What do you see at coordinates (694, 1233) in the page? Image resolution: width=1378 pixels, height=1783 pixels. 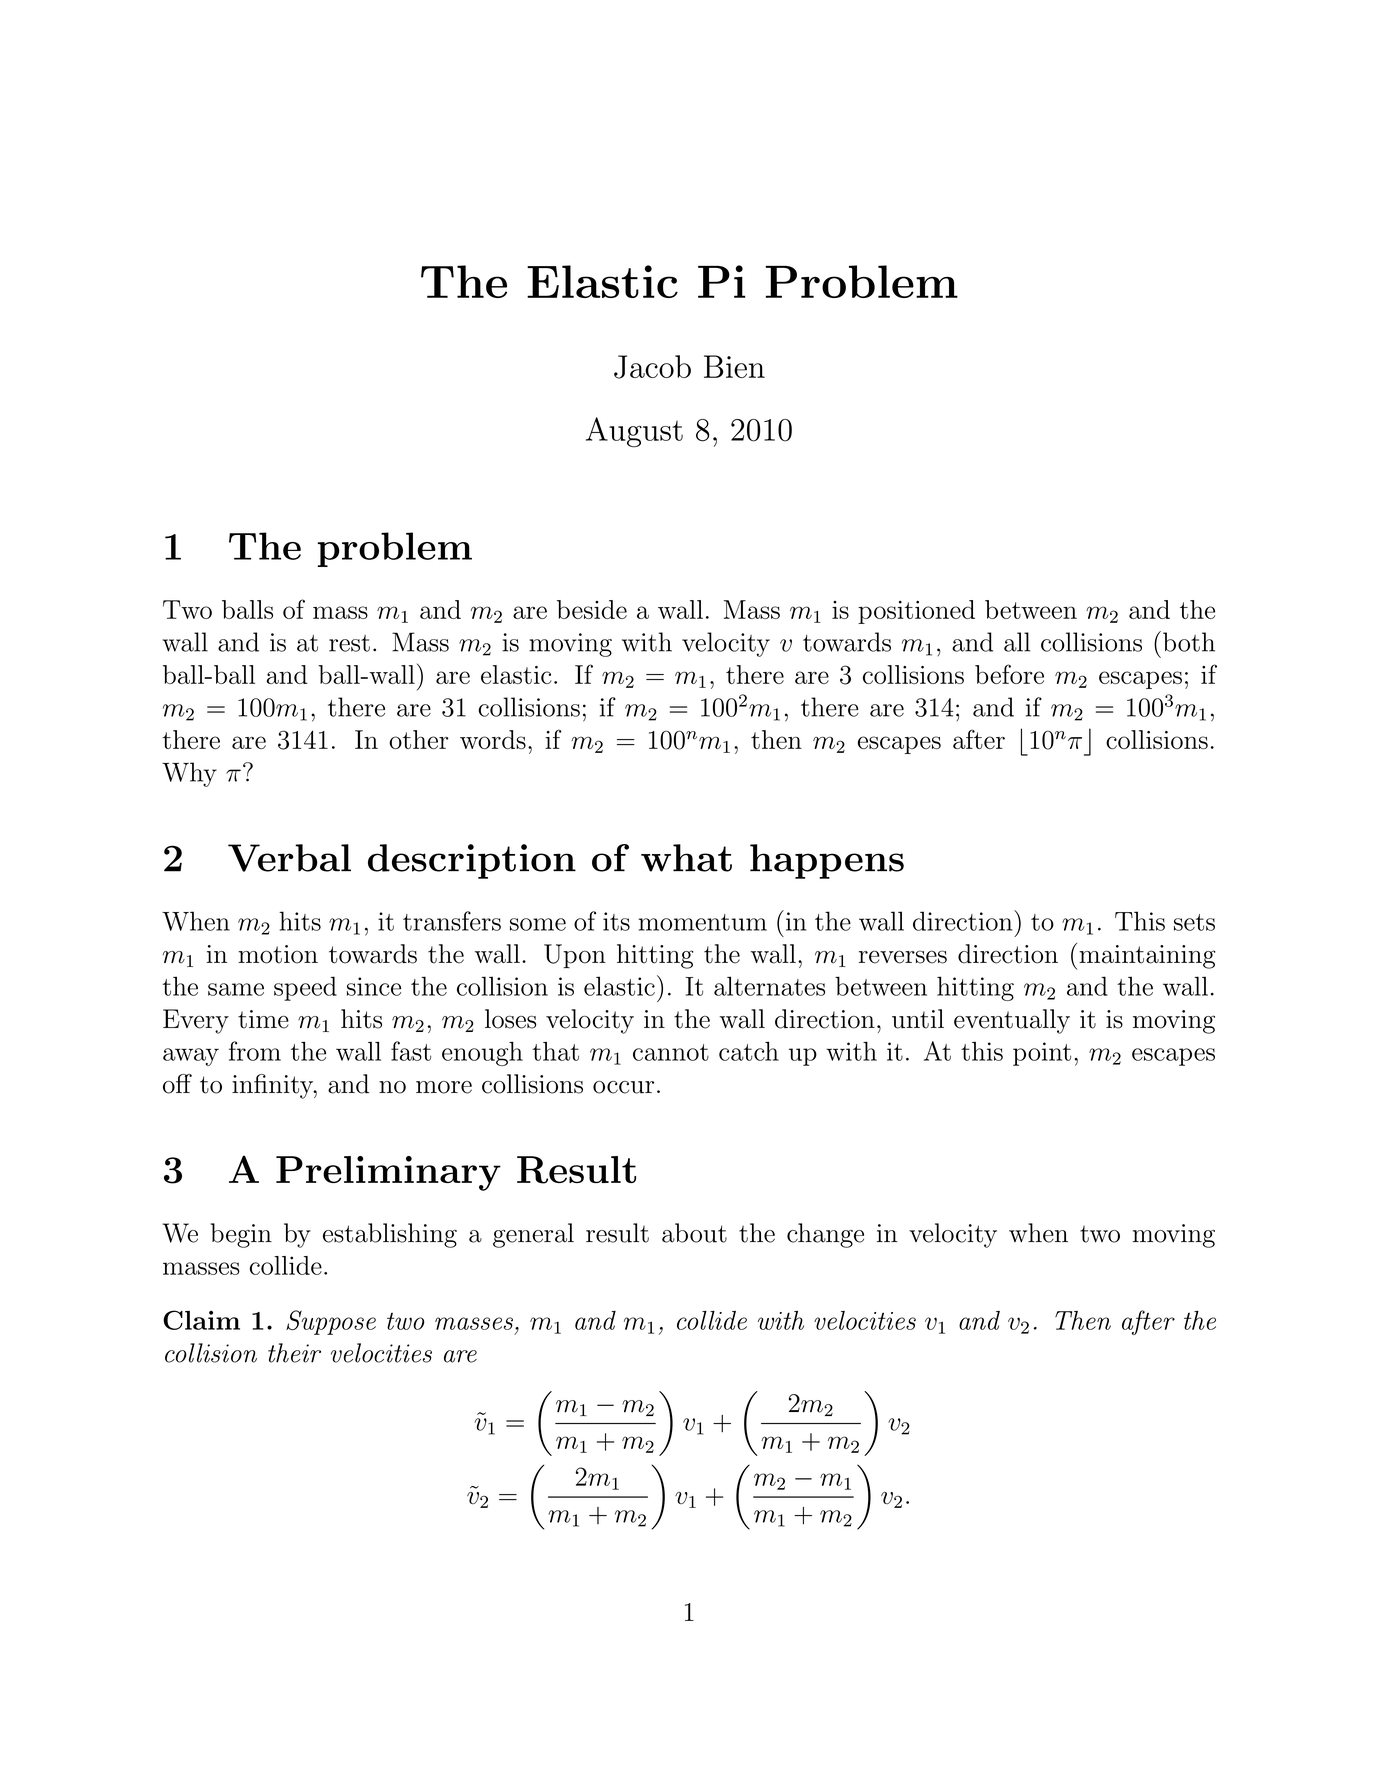 I see `about` at bounding box center [694, 1233].
